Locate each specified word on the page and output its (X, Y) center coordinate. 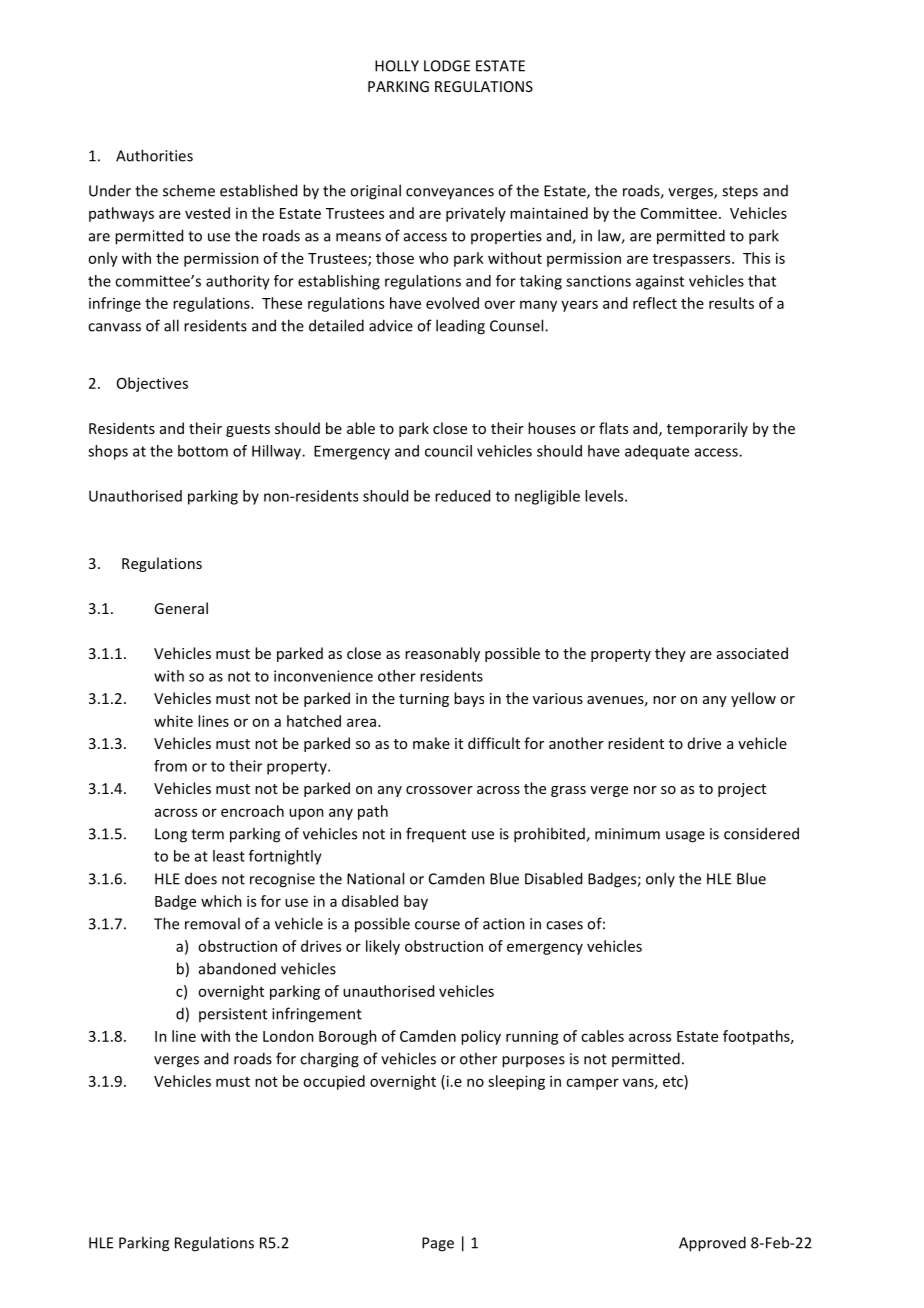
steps (740, 193)
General (181, 608)
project (742, 790)
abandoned (237, 968)
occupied (334, 1082)
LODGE (447, 66)
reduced (462, 496)
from (170, 766)
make (431, 743)
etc (674, 1081)
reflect (655, 303)
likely (383, 947)
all (171, 325)
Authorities (154, 155)
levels (605, 496)
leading (460, 327)
